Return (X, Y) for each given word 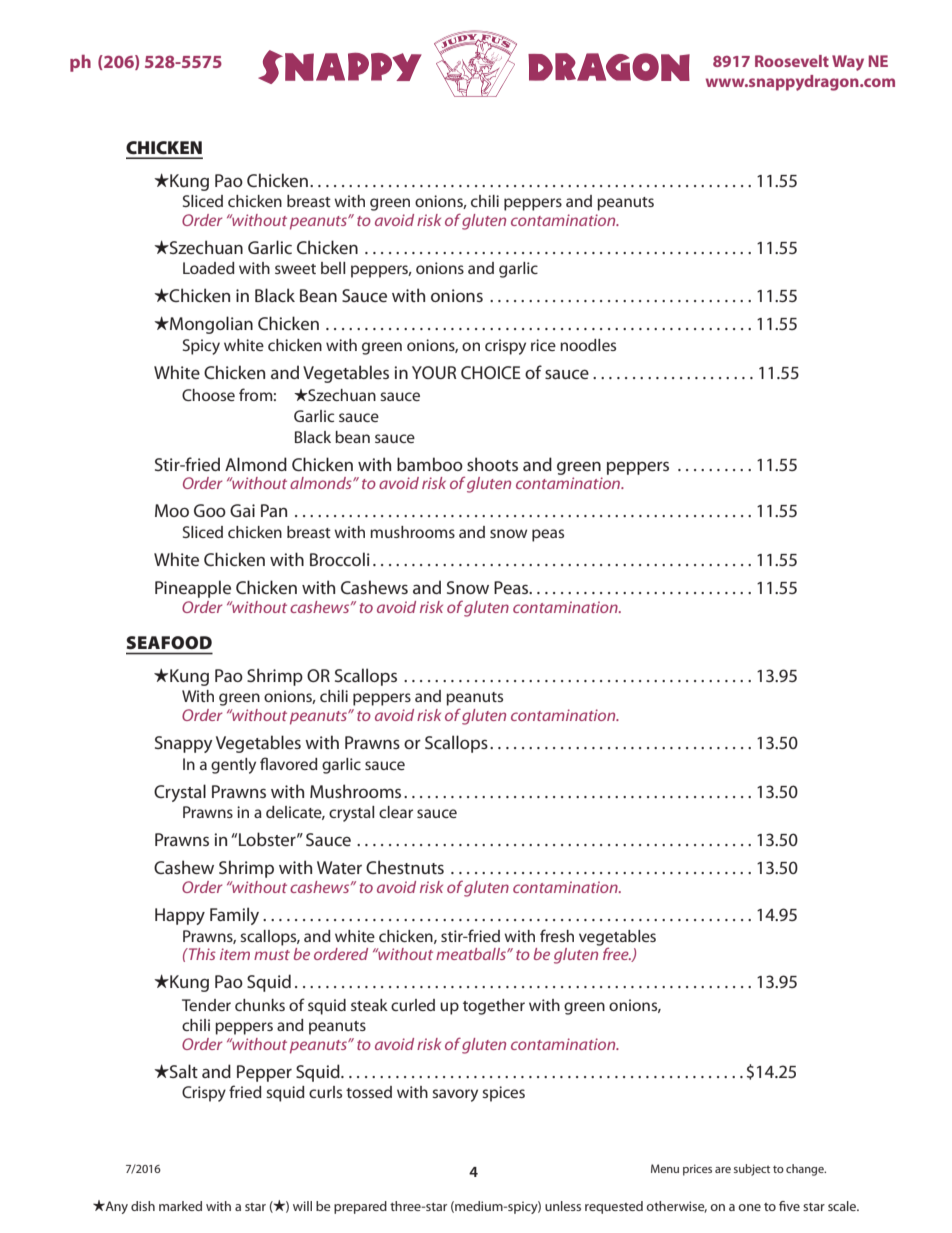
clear (396, 812)
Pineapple (193, 589)
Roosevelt (792, 61)
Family (234, 916)
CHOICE (491, 372)
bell (333, 268)
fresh (557, 935)
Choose (208, 395)
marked (180, 1206)
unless (563, 1206)
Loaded (209, 268)
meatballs (472, 954)
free (616, 952)
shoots (492, 464)
